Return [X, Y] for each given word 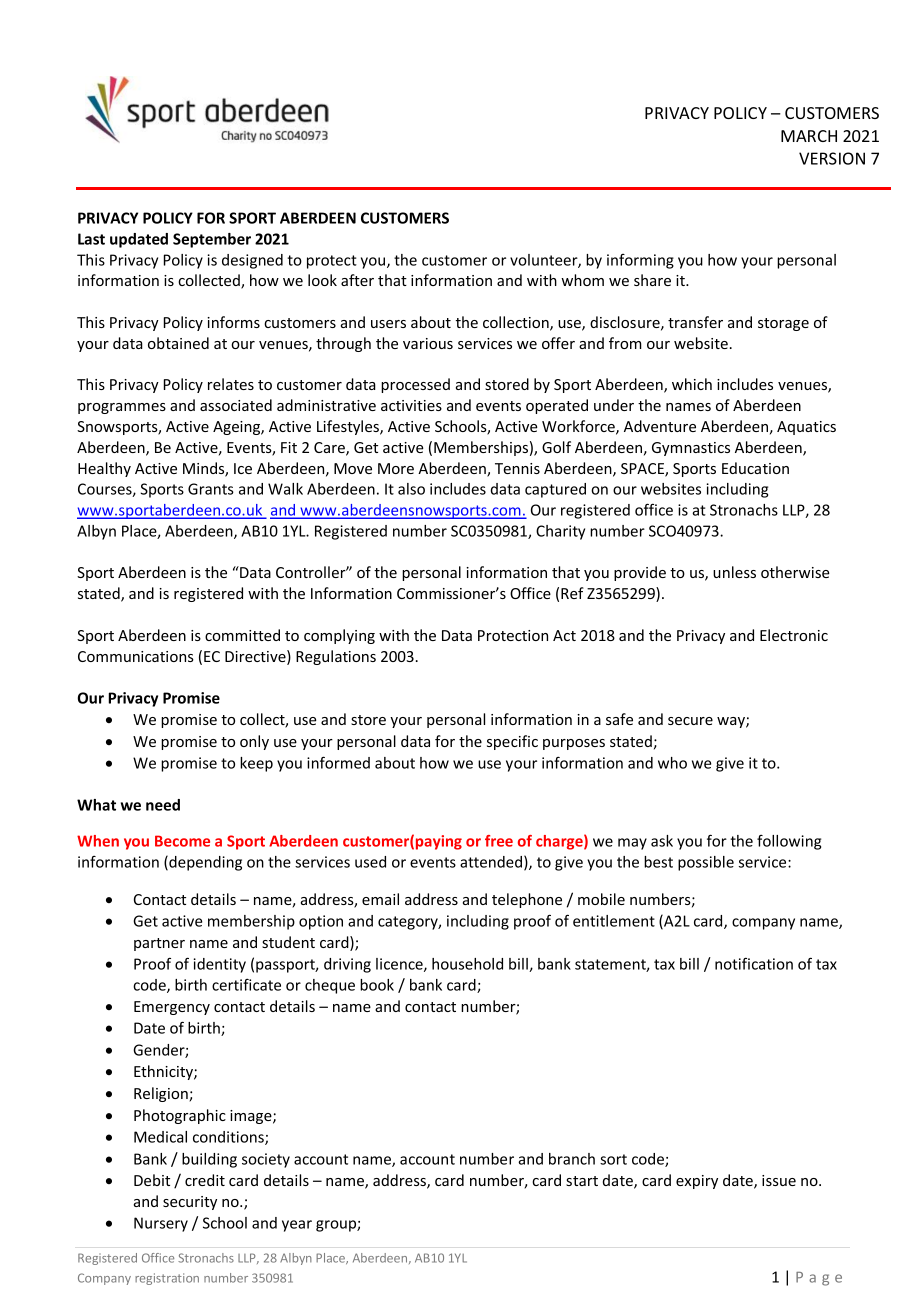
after [357, 280]
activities [411, 405]
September [212, 240]
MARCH [809, 136]
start [582, 1181]
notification [754, 963]
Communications [136, 656]
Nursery [161, 1224]
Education [755, 468]
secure [690, 721]
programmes [122, 408]
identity [219, 965]
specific [512, 742]
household [467, 964]
